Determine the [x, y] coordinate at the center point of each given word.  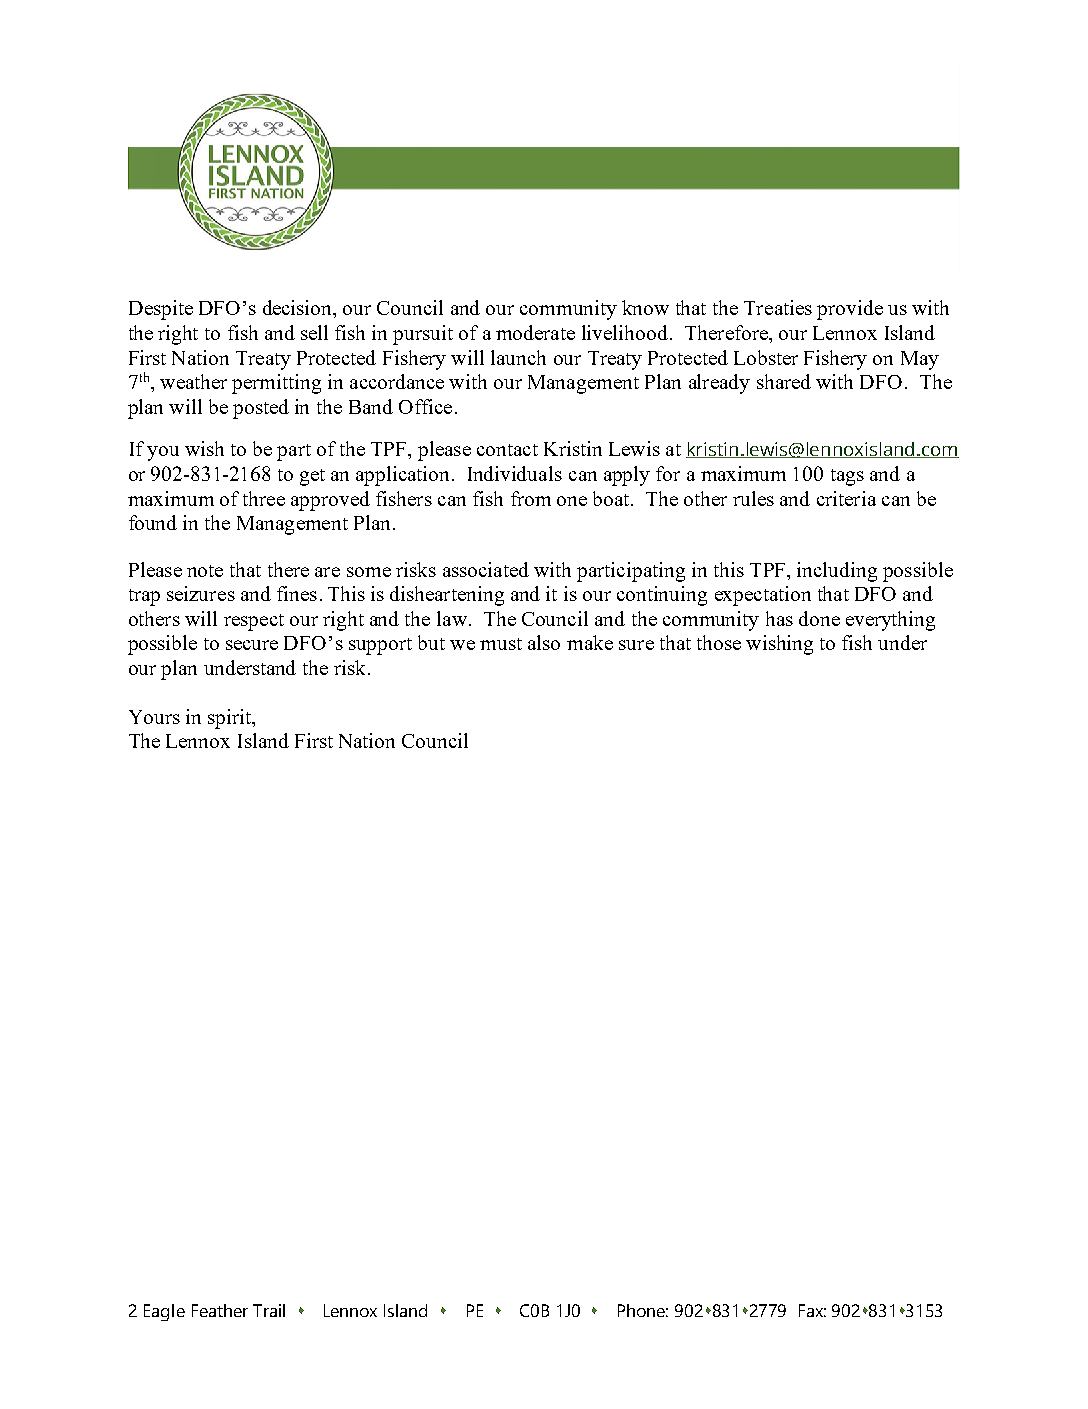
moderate [535, 332]
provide [850, 310]
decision [299, 309]
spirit [231, 719]
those [719, 642]
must [501, 644]
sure [636, 645]
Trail [269, 1310]
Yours [154, 717]
